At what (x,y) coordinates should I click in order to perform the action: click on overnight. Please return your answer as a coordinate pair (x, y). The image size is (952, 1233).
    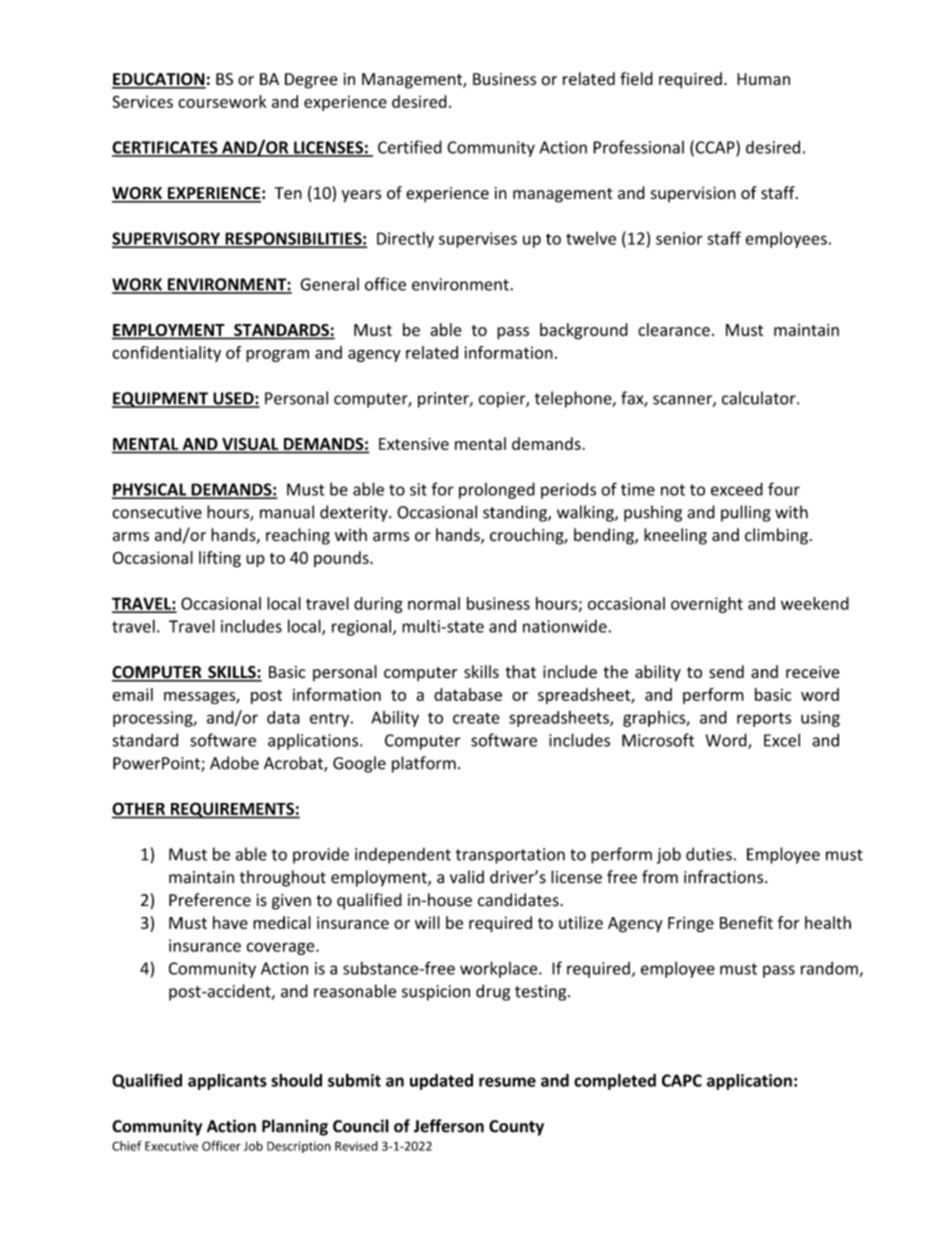
    Looking at the image, I should click on (707, 605).
